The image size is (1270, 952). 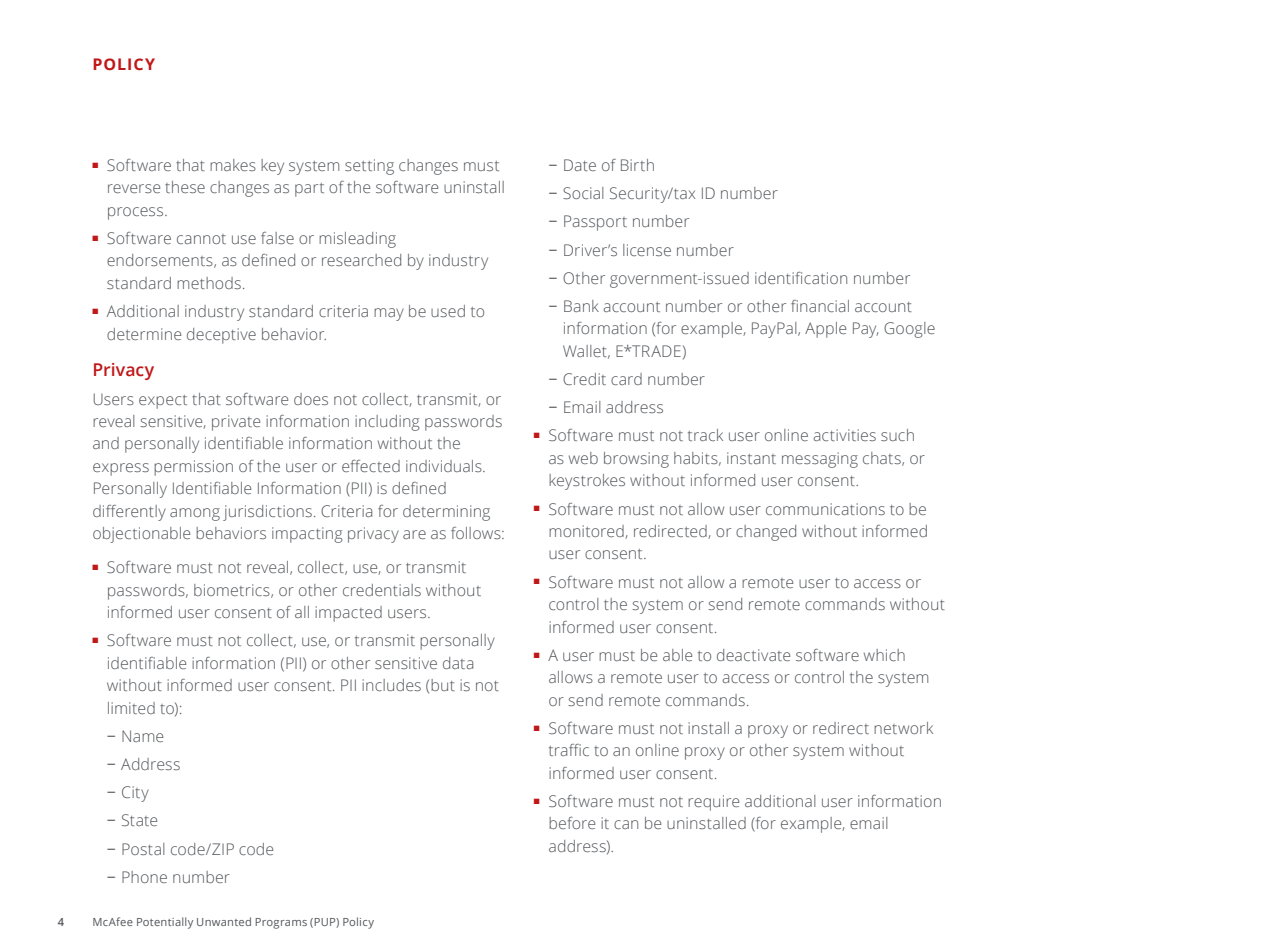 What do you see at coordinates (224, 921) in the screenshot?
I see `Unwanted` at bounding box center [224, 921].
